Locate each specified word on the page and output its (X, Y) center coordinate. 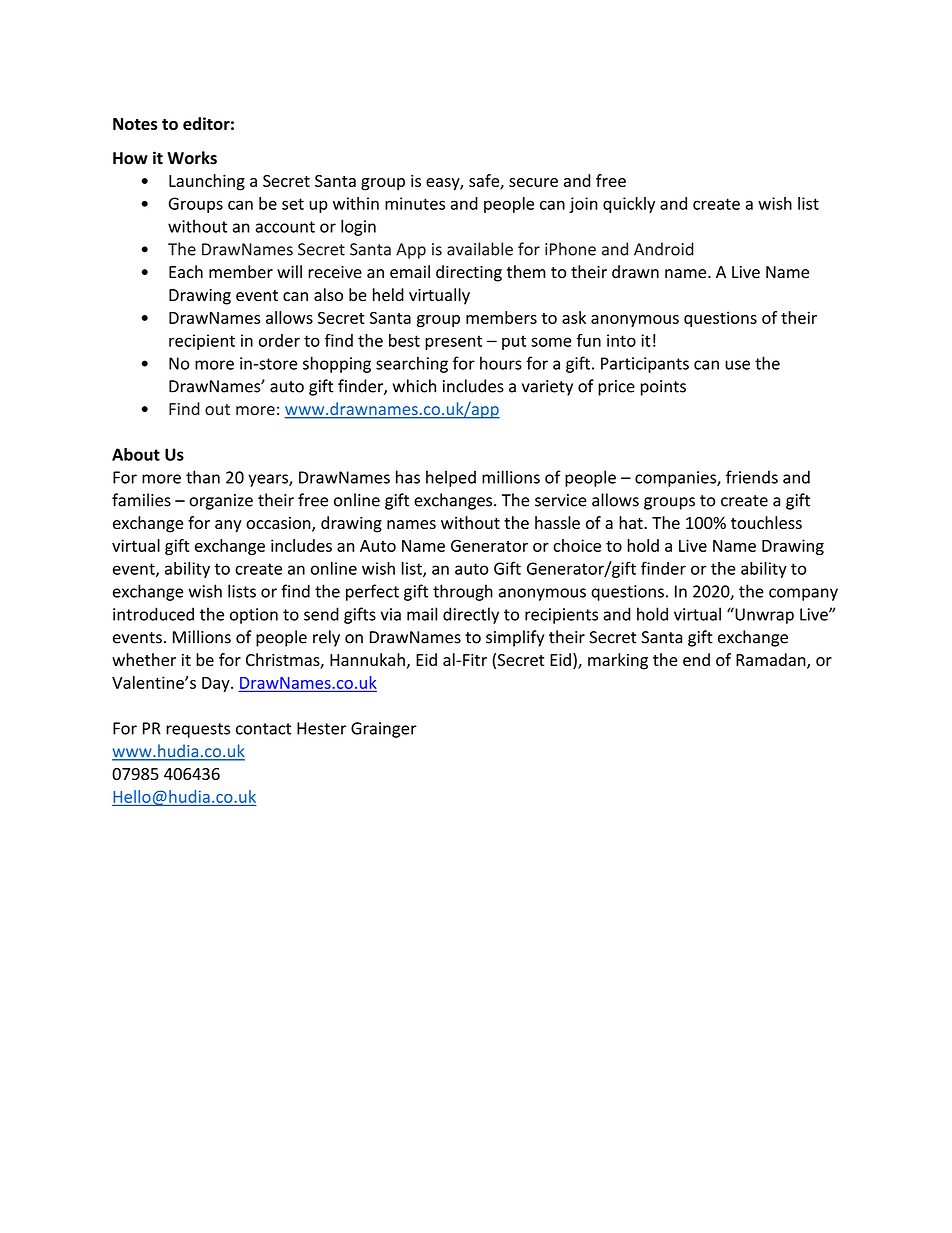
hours (501, 363)
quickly (629, 205)
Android (664, 249)
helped (451, 478)
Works (192, 158)
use (737, 365)
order (279, 340)
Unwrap (763, 615)
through (463, 592)
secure (533, 182)
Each (186, 272)
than (203, 477)
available (480, 249)
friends (752, 477)
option (254, 616)
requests (198, 730)
